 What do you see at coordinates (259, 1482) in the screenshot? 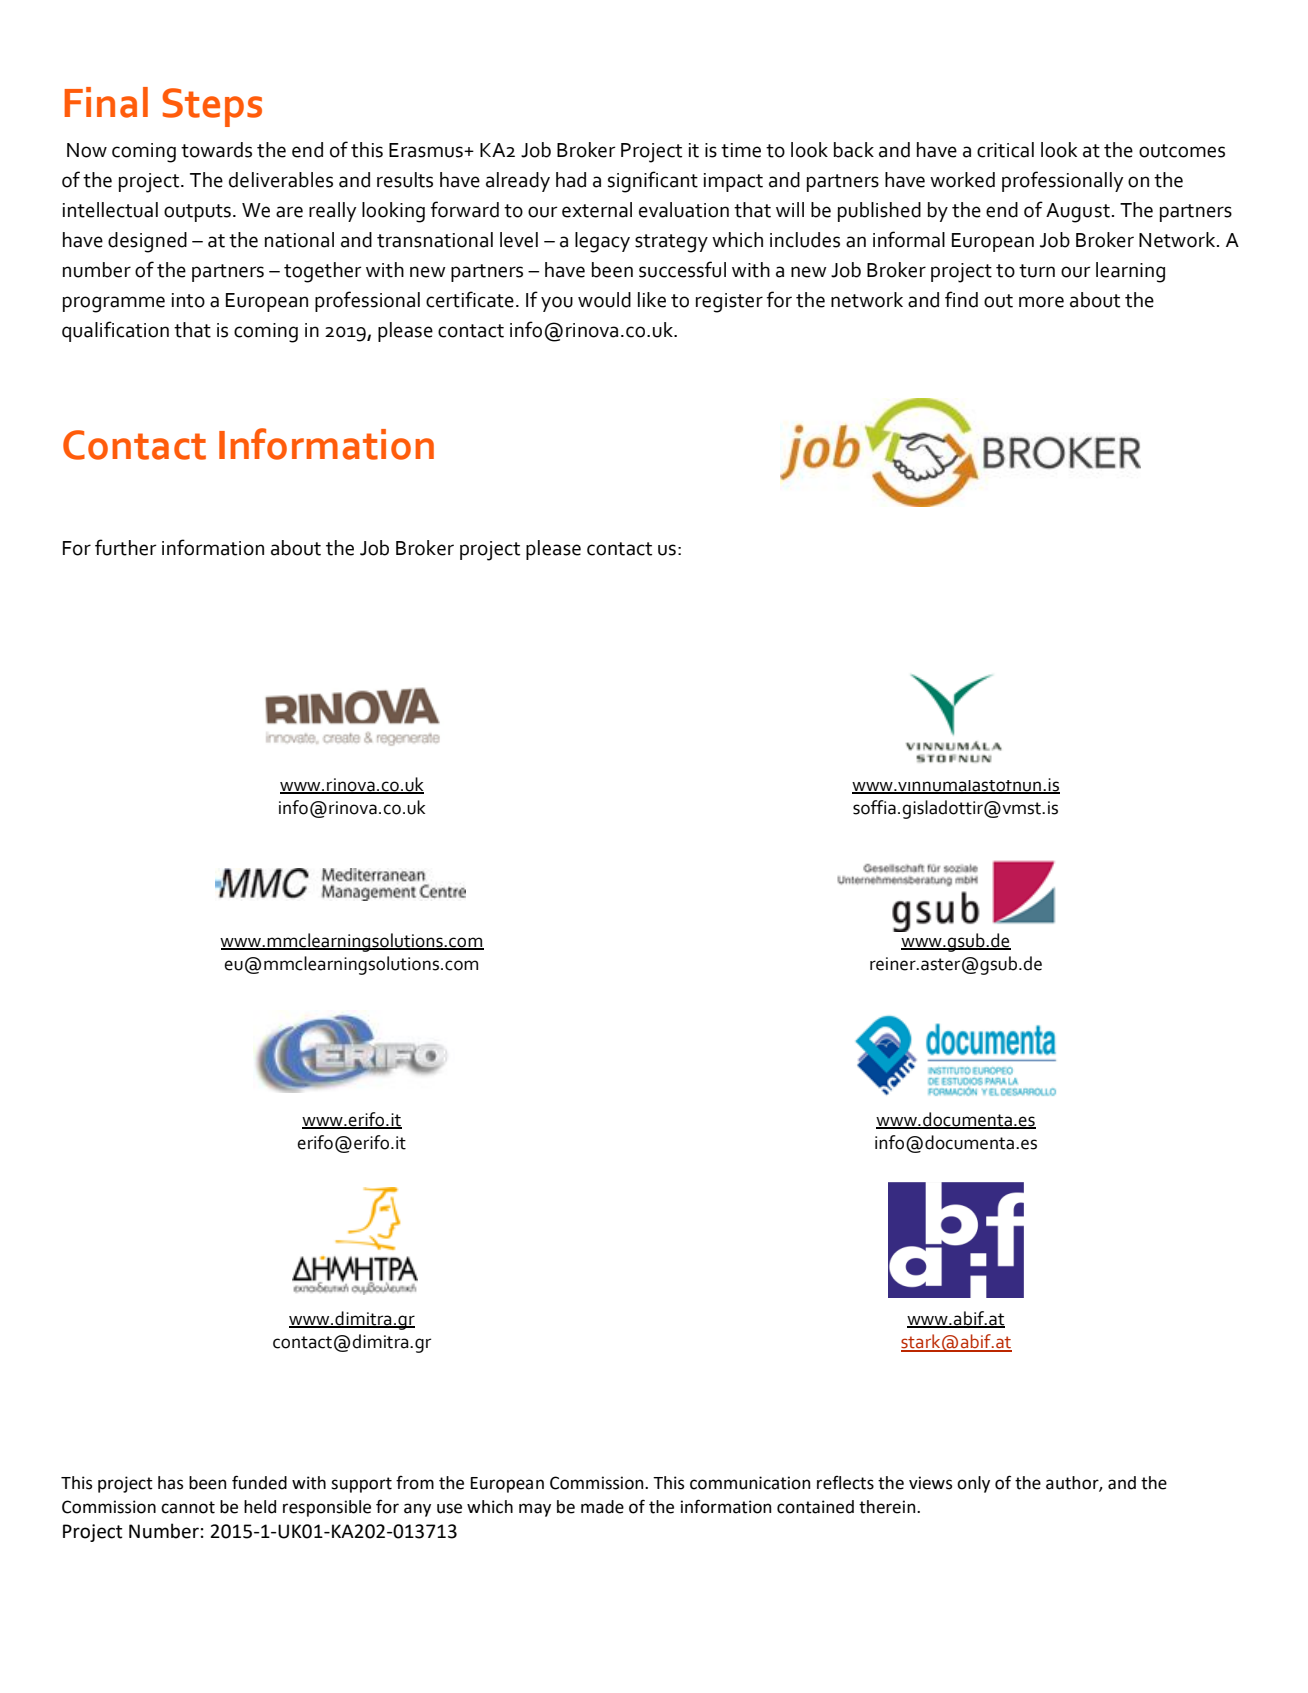
I see `funded` at bounding box center [259, 1482].
